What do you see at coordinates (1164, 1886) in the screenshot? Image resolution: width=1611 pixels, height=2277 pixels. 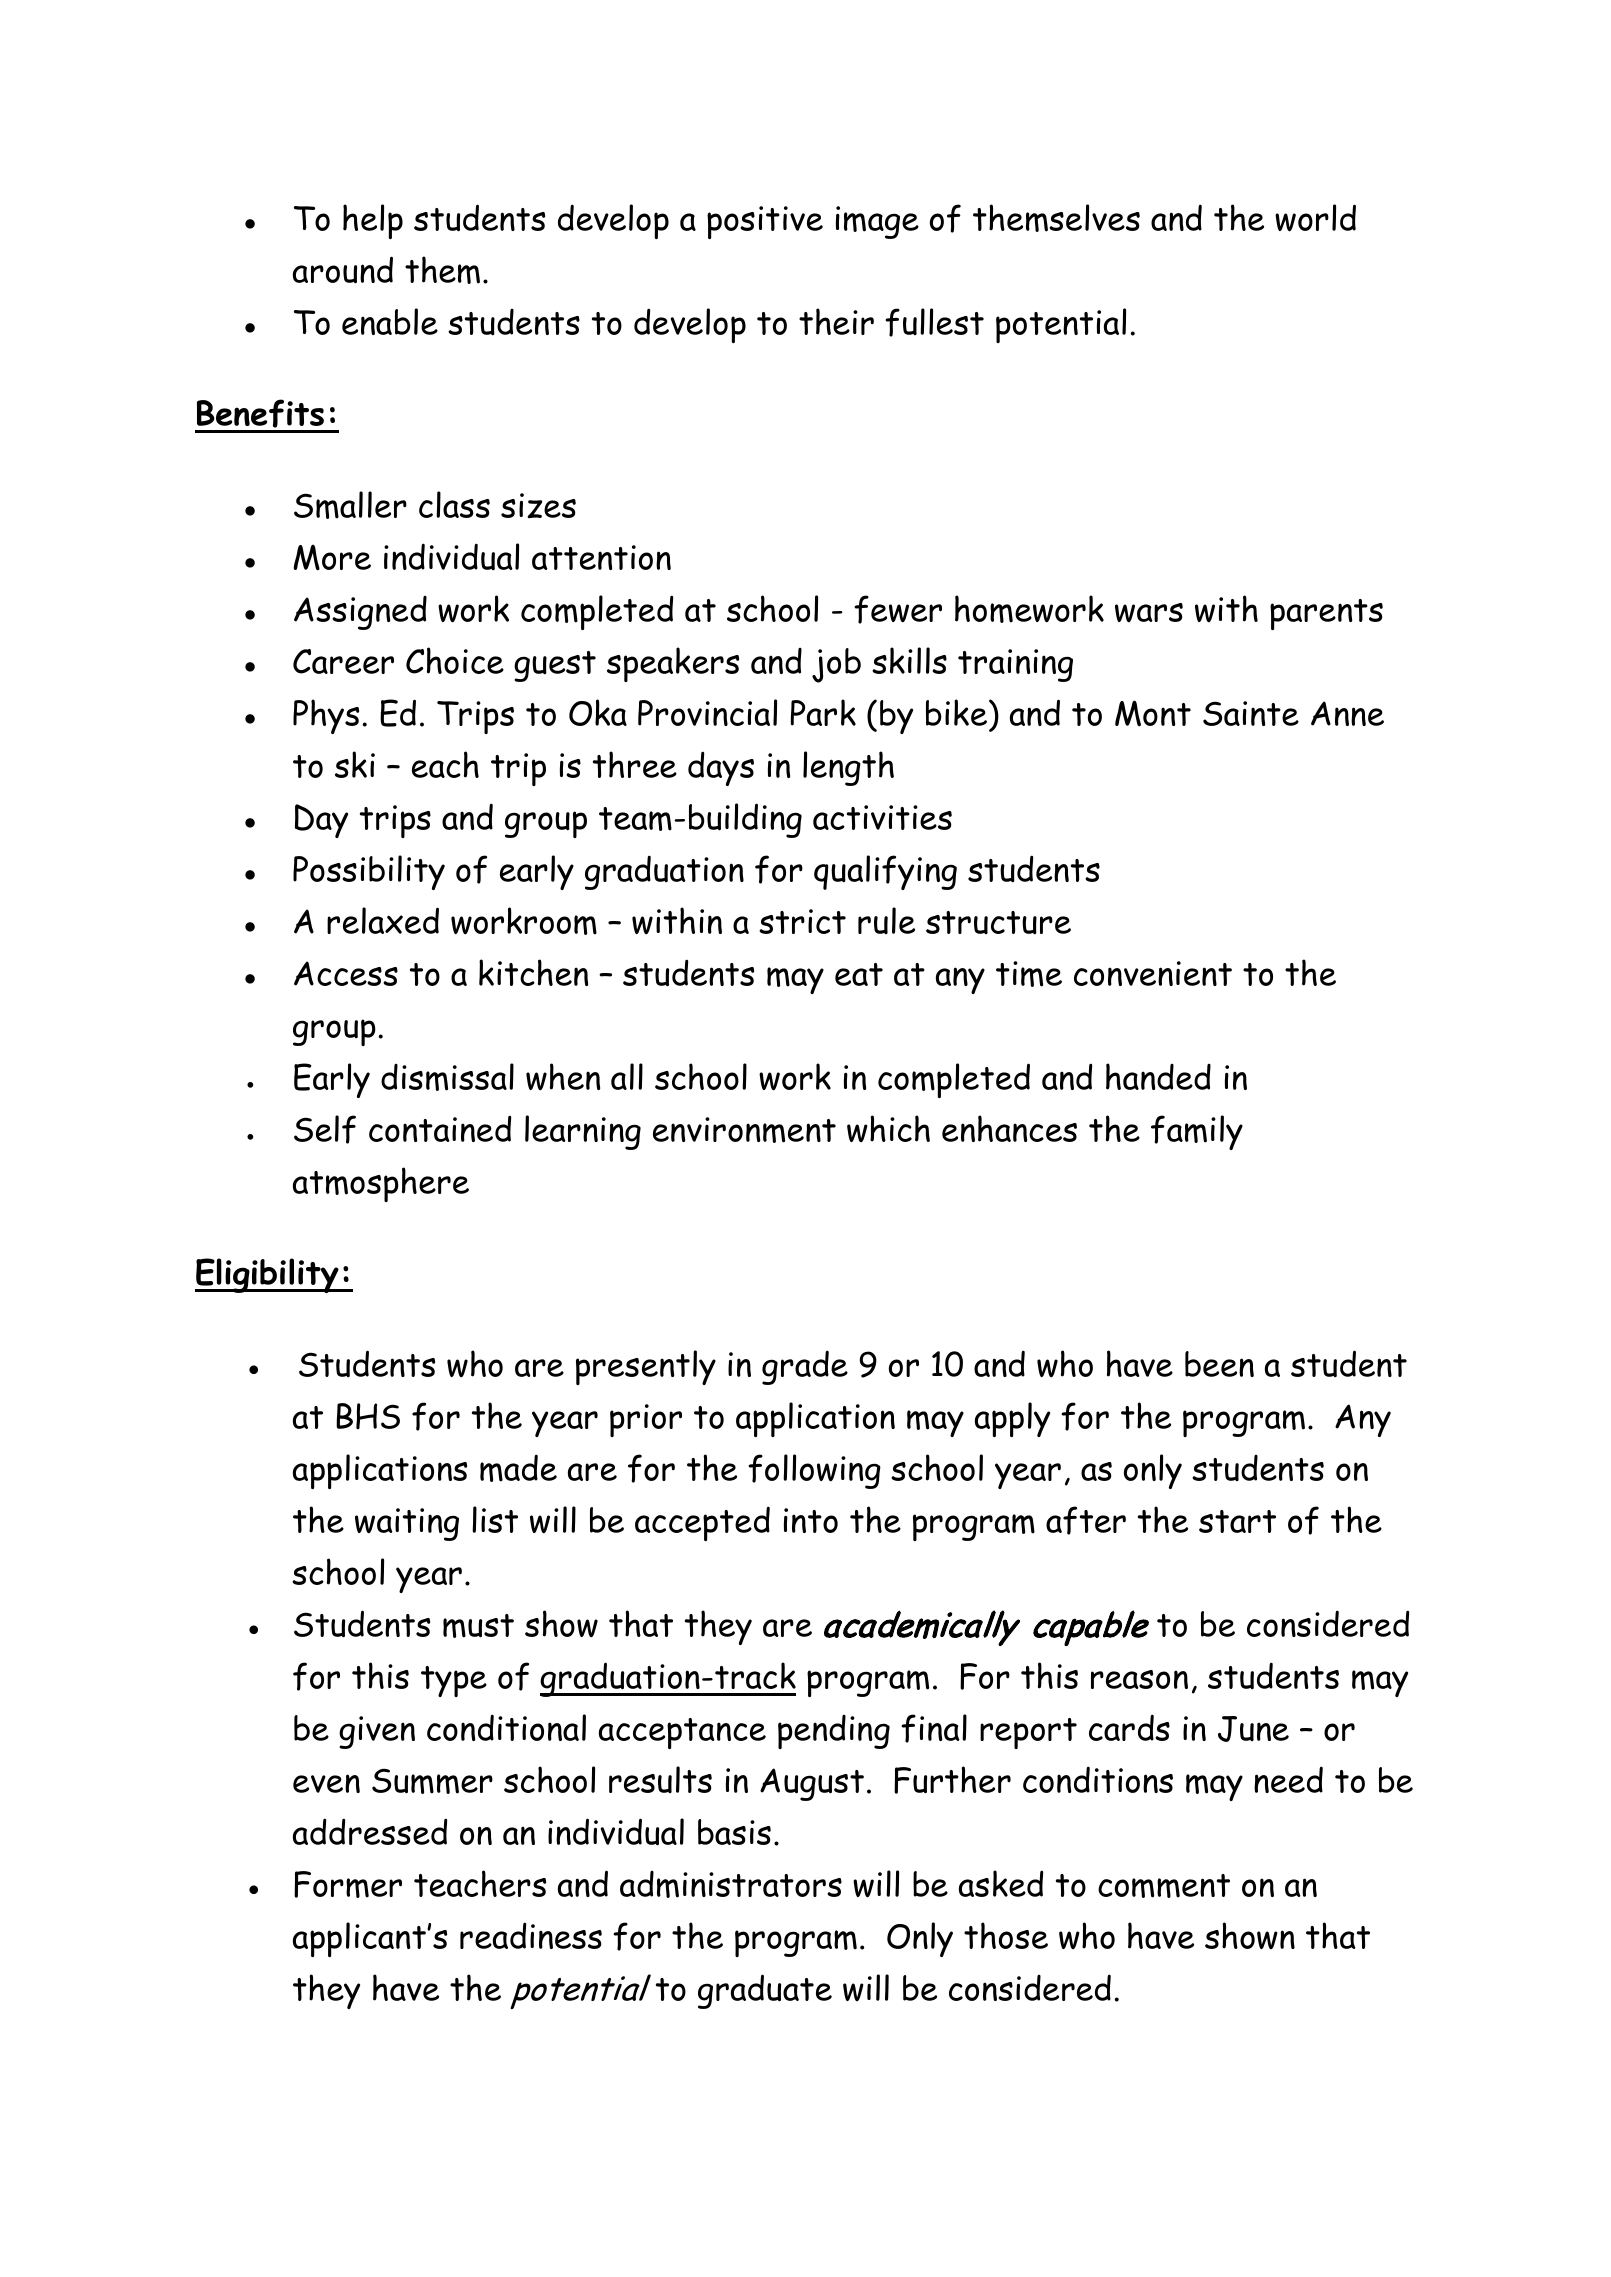 I see `comment` at bounding box center [1164, 1886].
